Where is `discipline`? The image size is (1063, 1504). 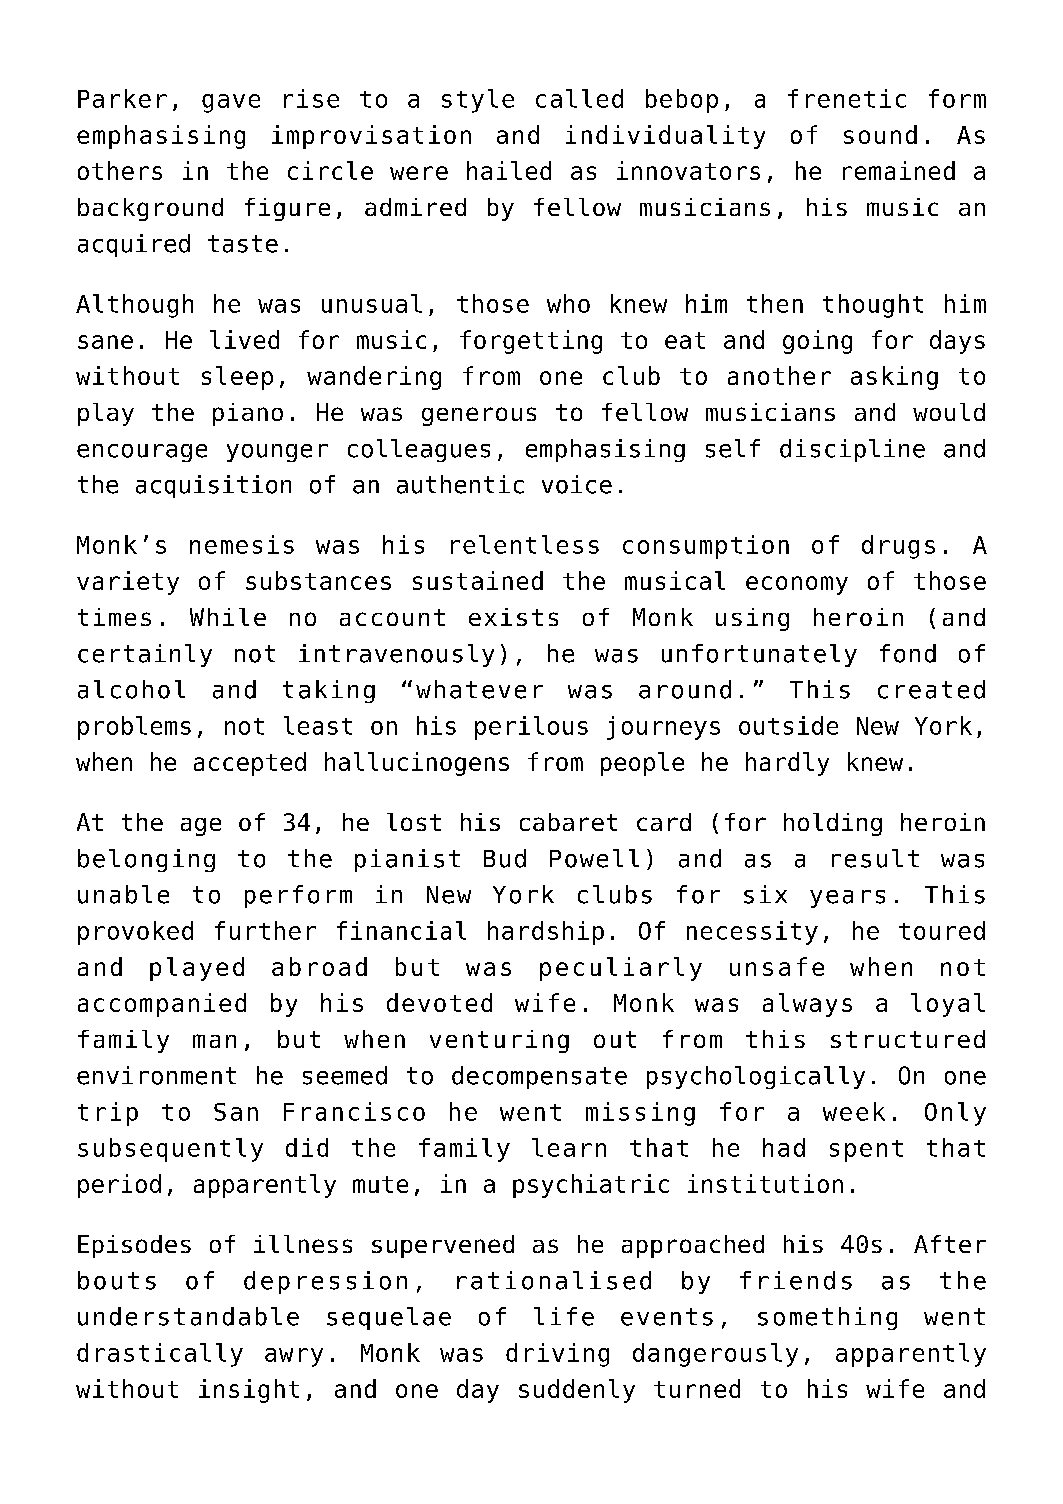
discipline is located at coordinates (852, 450).
